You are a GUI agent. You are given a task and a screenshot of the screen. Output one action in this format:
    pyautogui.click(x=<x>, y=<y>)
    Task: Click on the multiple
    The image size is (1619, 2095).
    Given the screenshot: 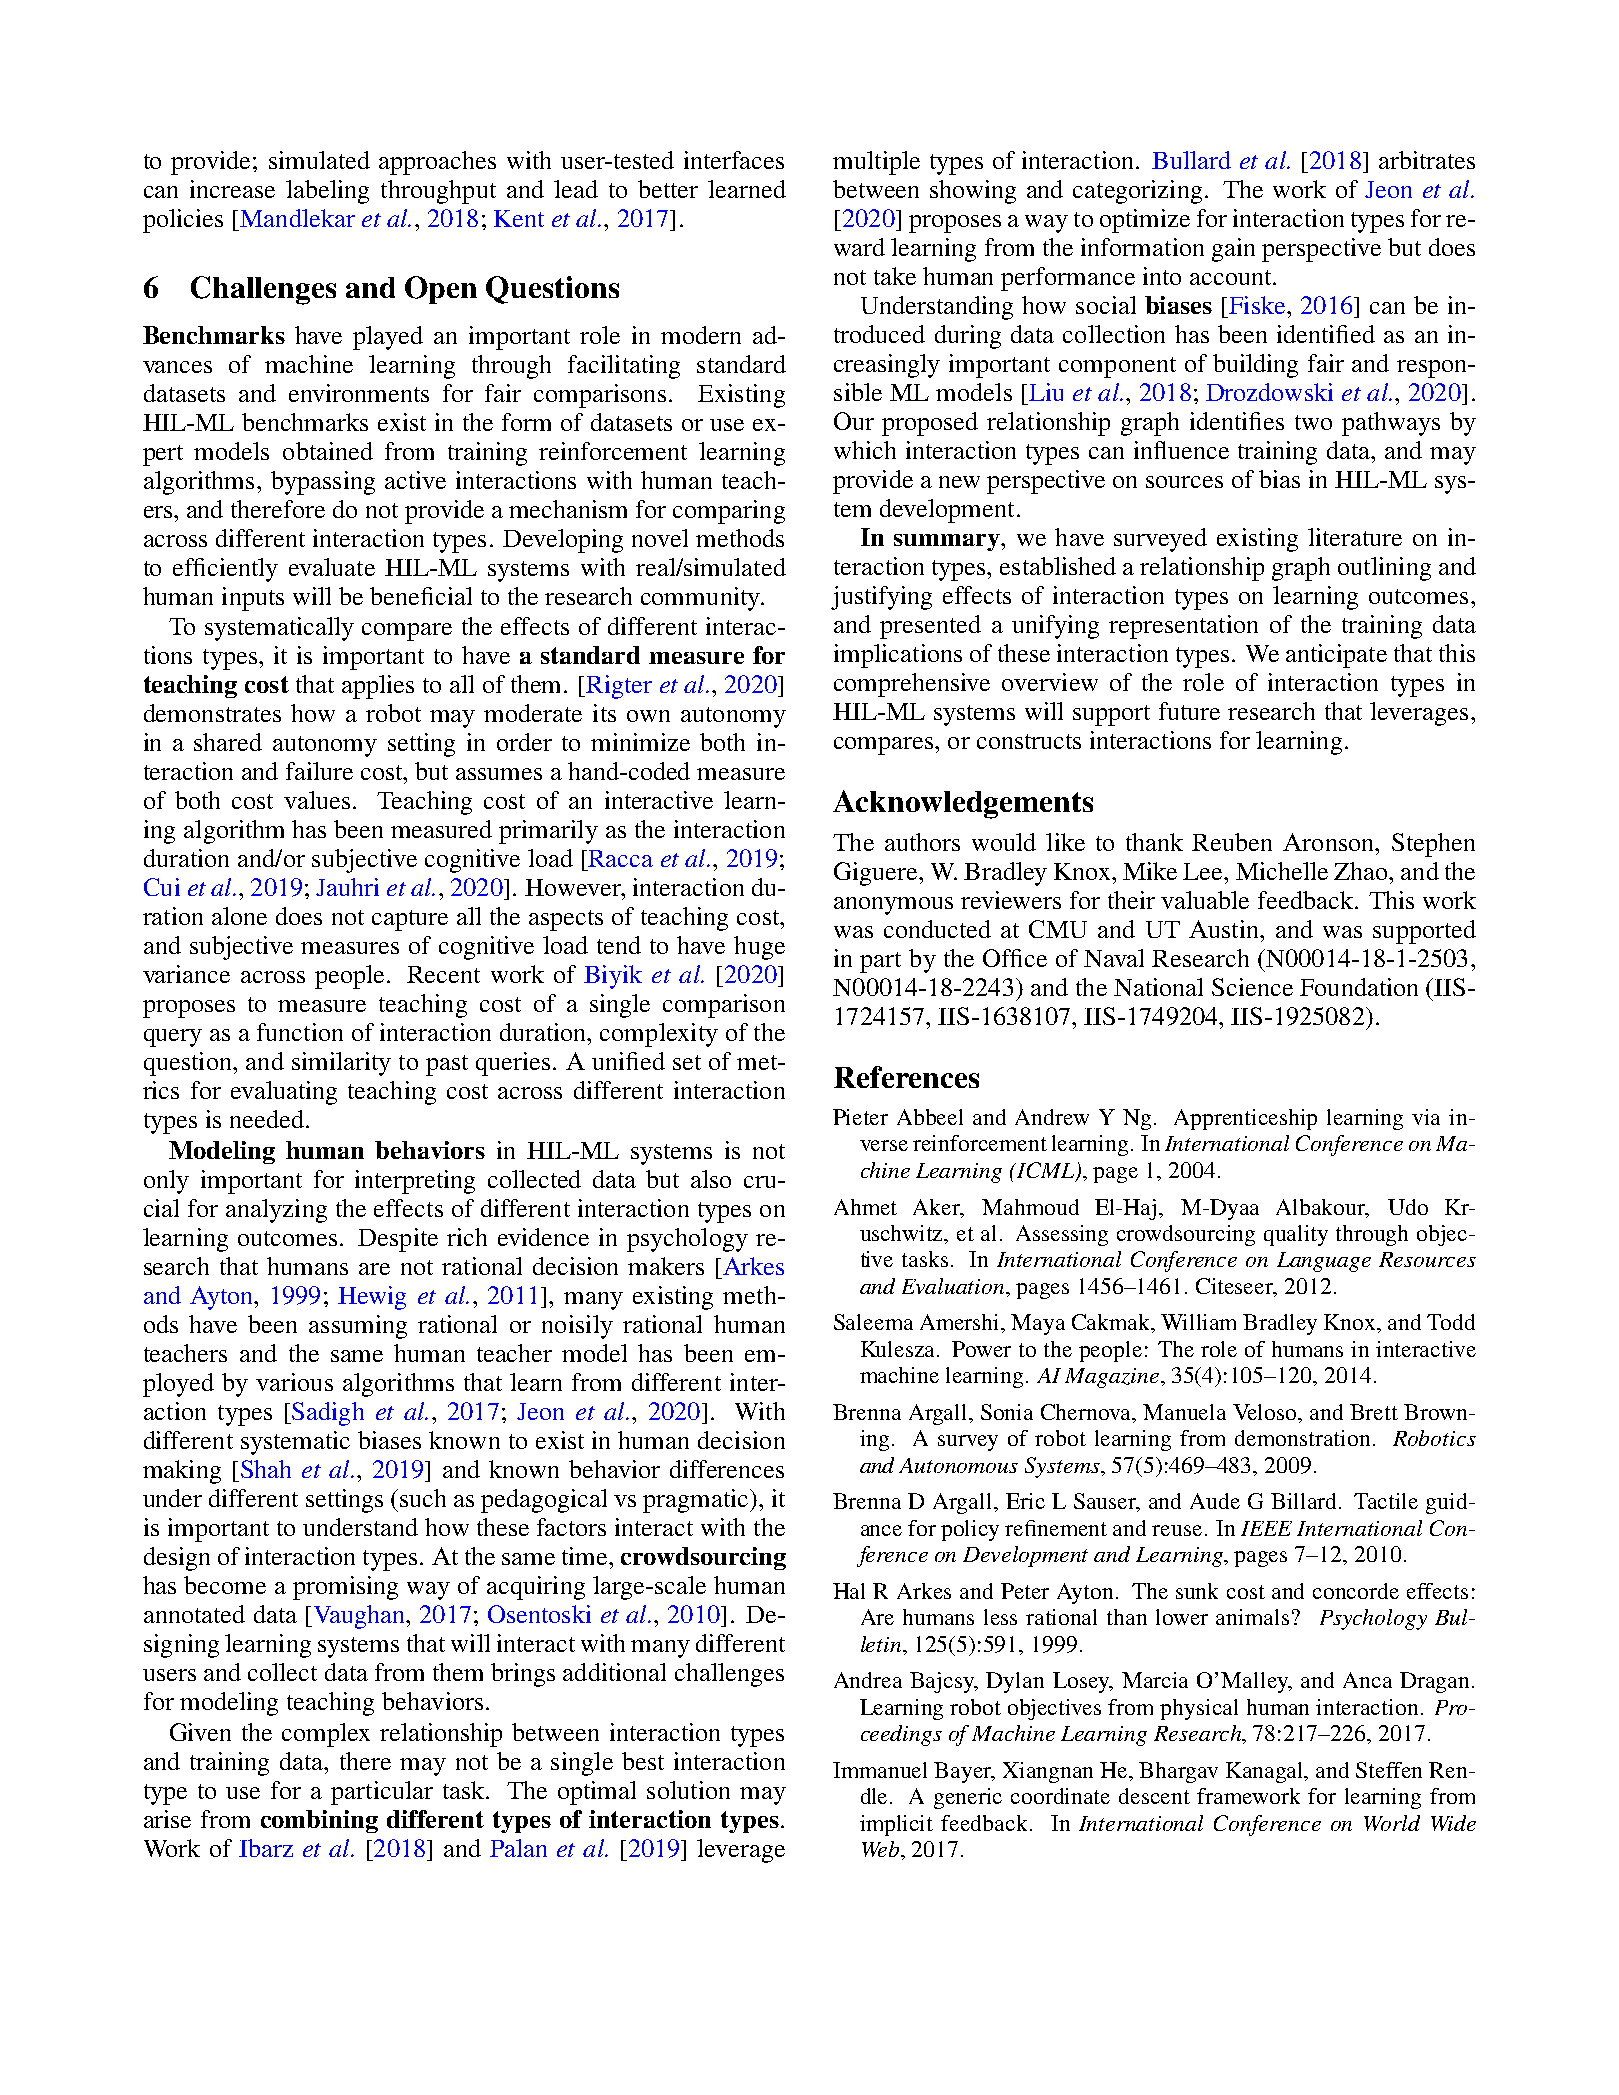 What is the action you would take?
    pyautogui.click(x=876, y=163)
